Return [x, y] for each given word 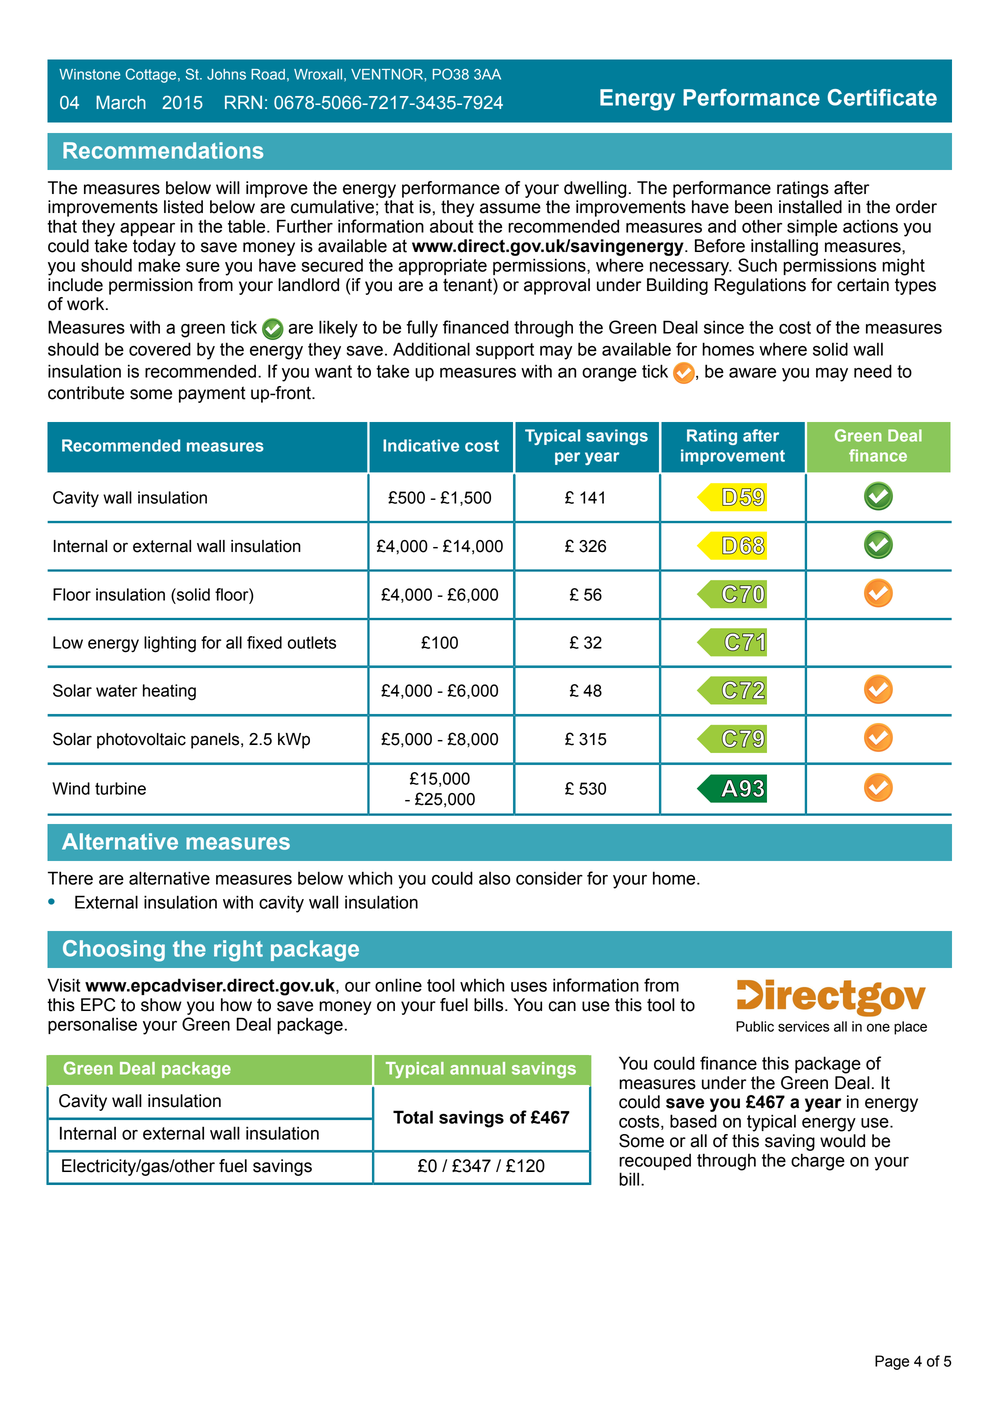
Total [413, 1117]
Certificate [882, 97]
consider [549, 878]
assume [510, 208]
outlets [312, 642]
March [121, 102]
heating [169, 692]
